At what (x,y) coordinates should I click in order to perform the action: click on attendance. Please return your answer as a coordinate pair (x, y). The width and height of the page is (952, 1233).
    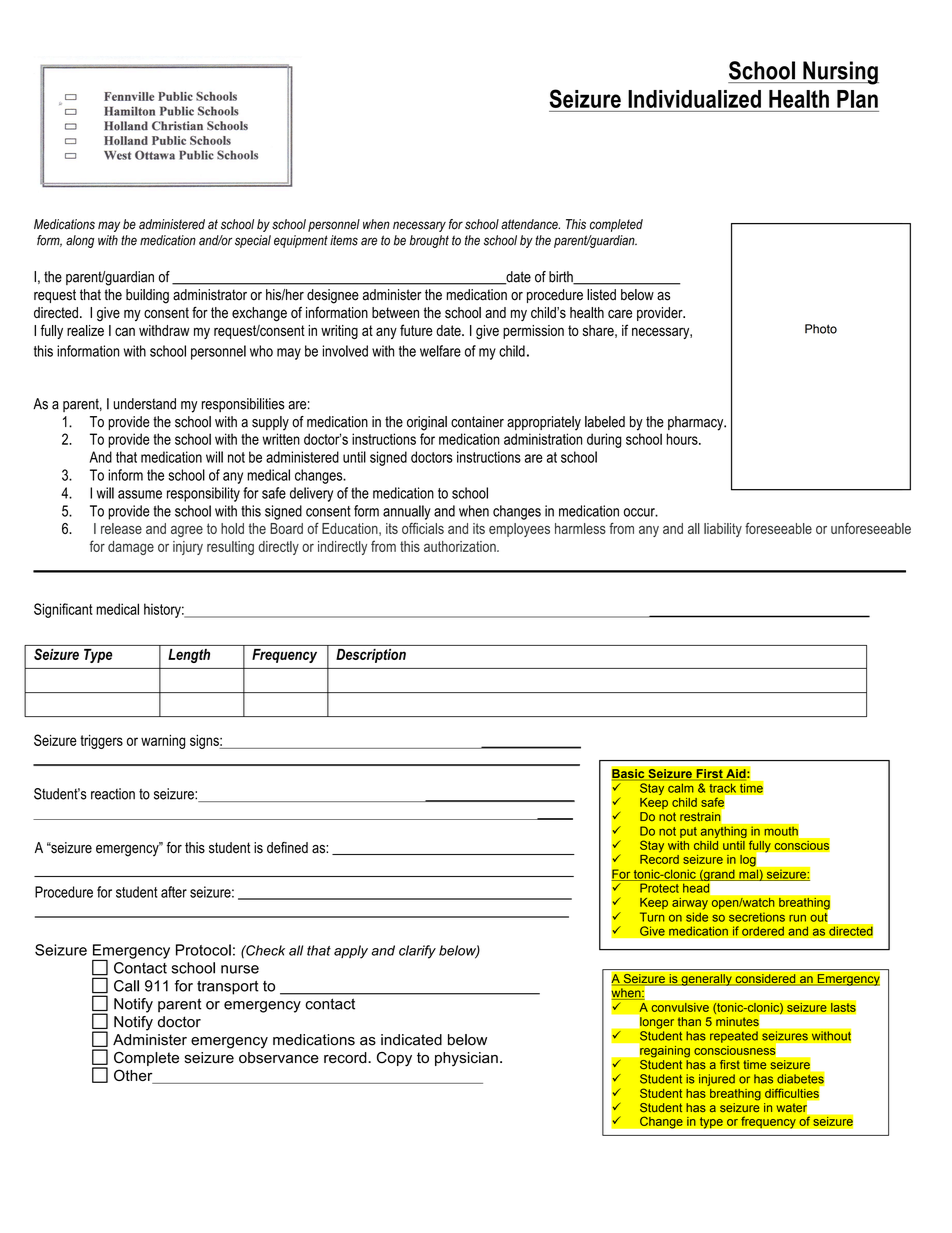
    Looking at the image, I should click on (530, 224).
